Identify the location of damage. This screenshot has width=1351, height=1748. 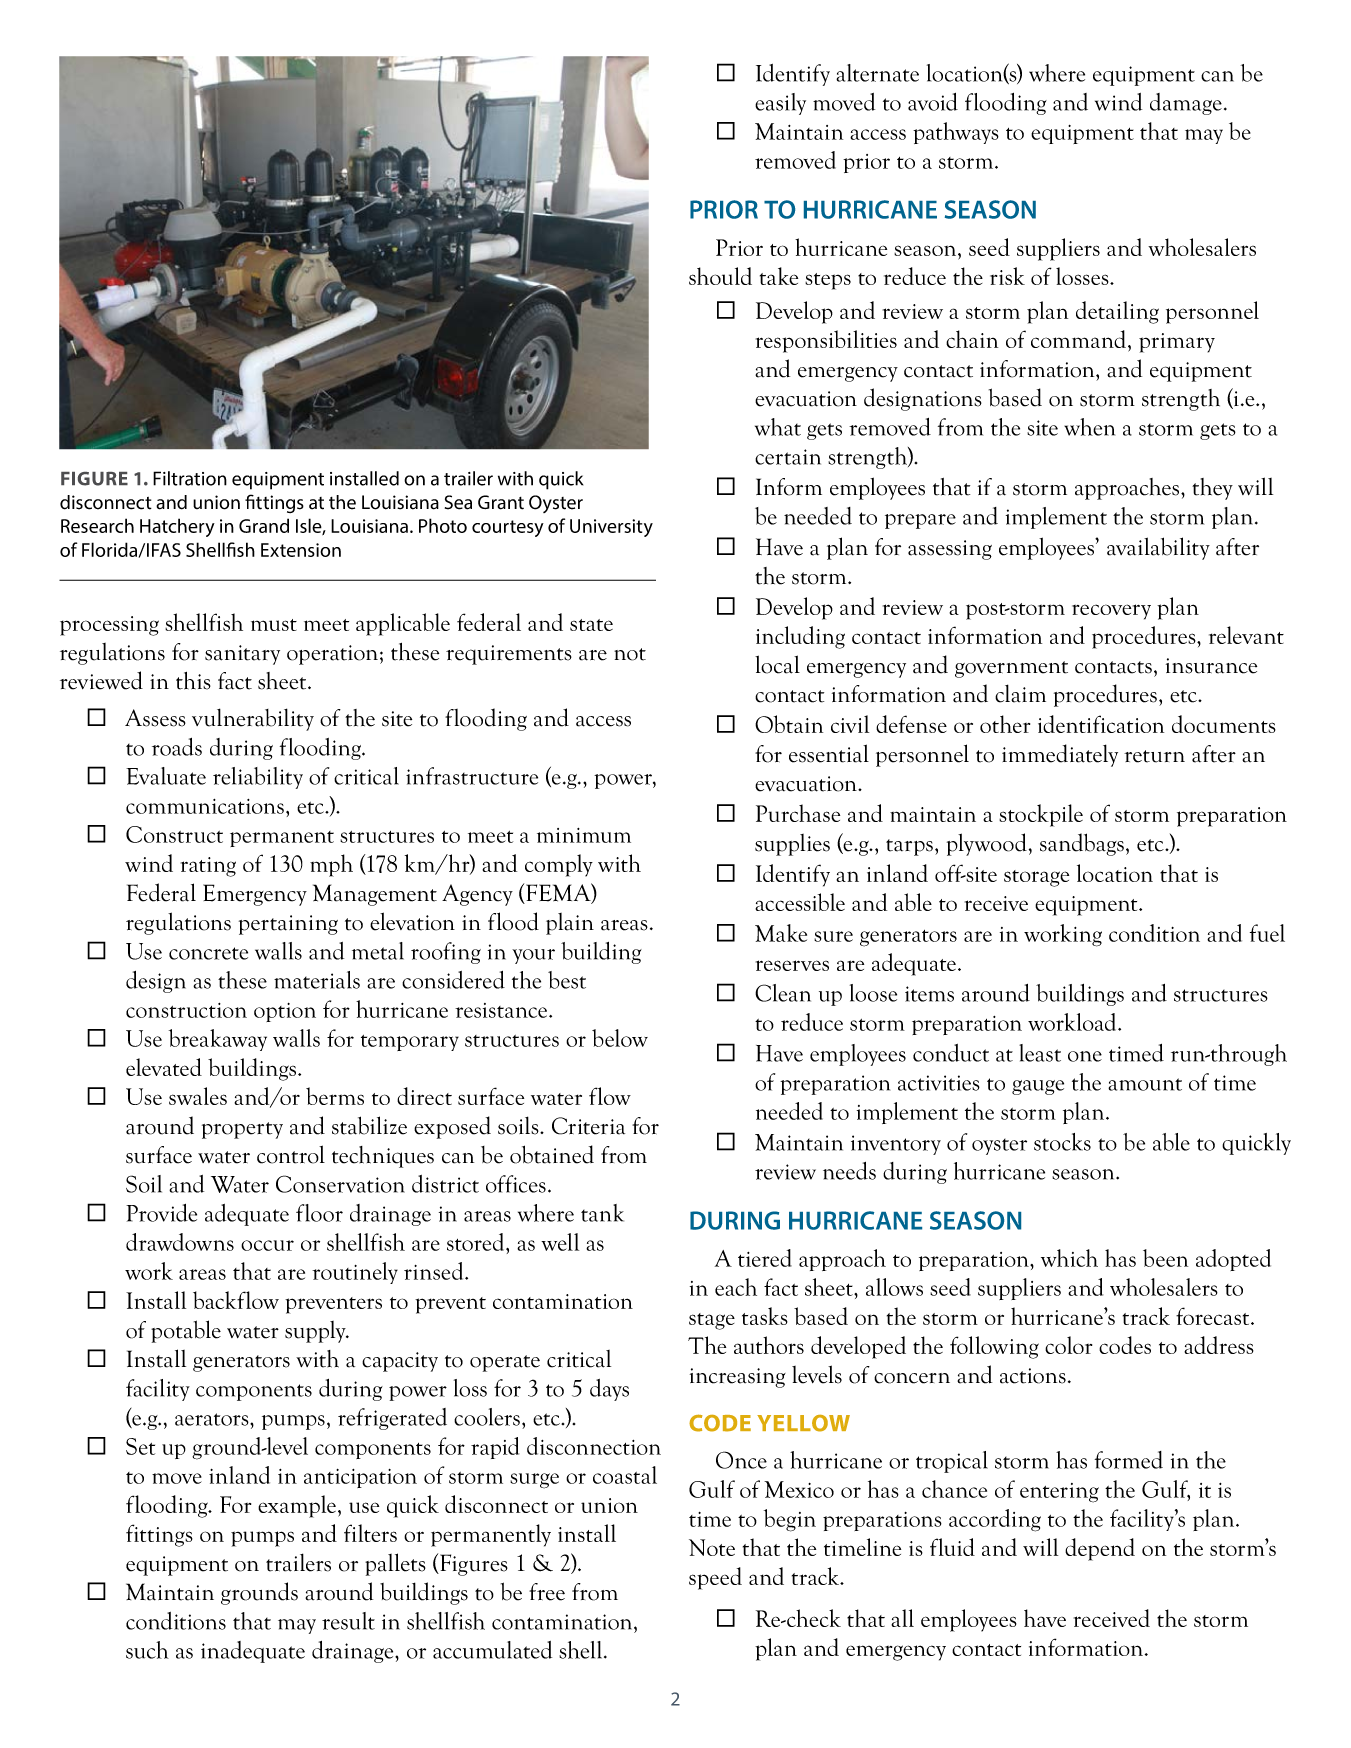
(1186, 104).
